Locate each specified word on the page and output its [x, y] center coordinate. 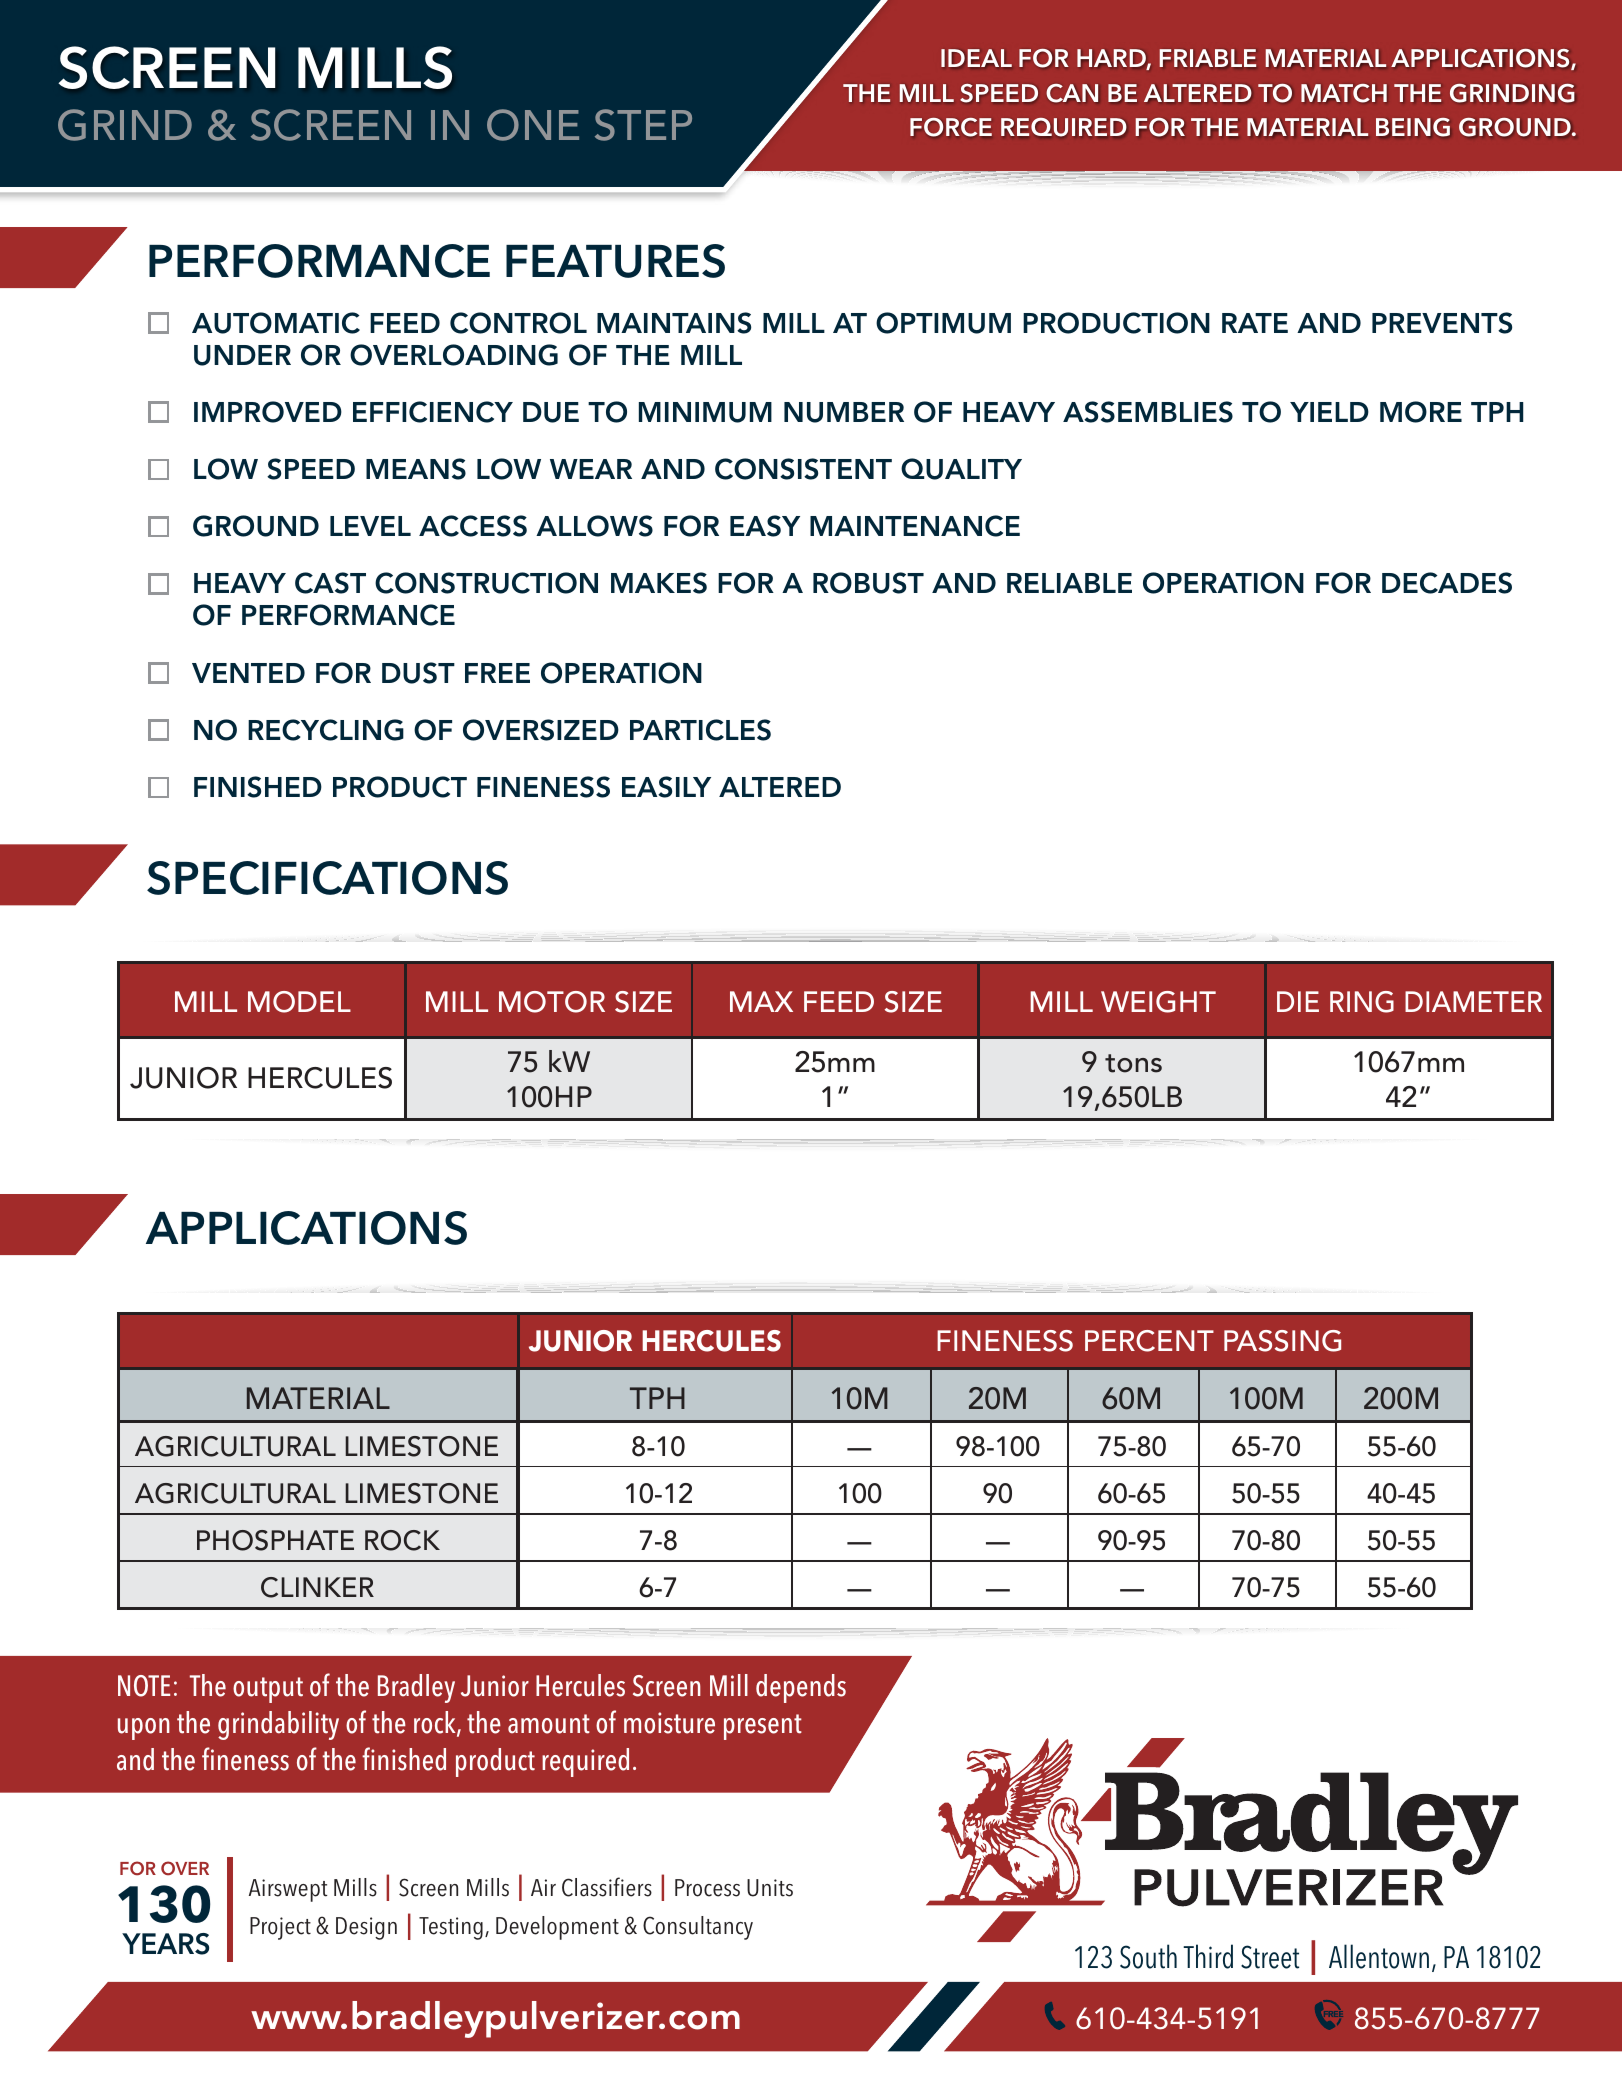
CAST [330, 583]
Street [1270, 1957]
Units [770, 1888]
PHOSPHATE [275, 1540]
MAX [761, 1001]
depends [801, 1688]
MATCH [1344, 93]
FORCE [951, 127]
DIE [1298, 1001]
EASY [765, 526]
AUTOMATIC [276, 323]
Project [280, 1928]
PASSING [1282, 1341]
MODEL [299, 1002]
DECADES [1447, 583]
